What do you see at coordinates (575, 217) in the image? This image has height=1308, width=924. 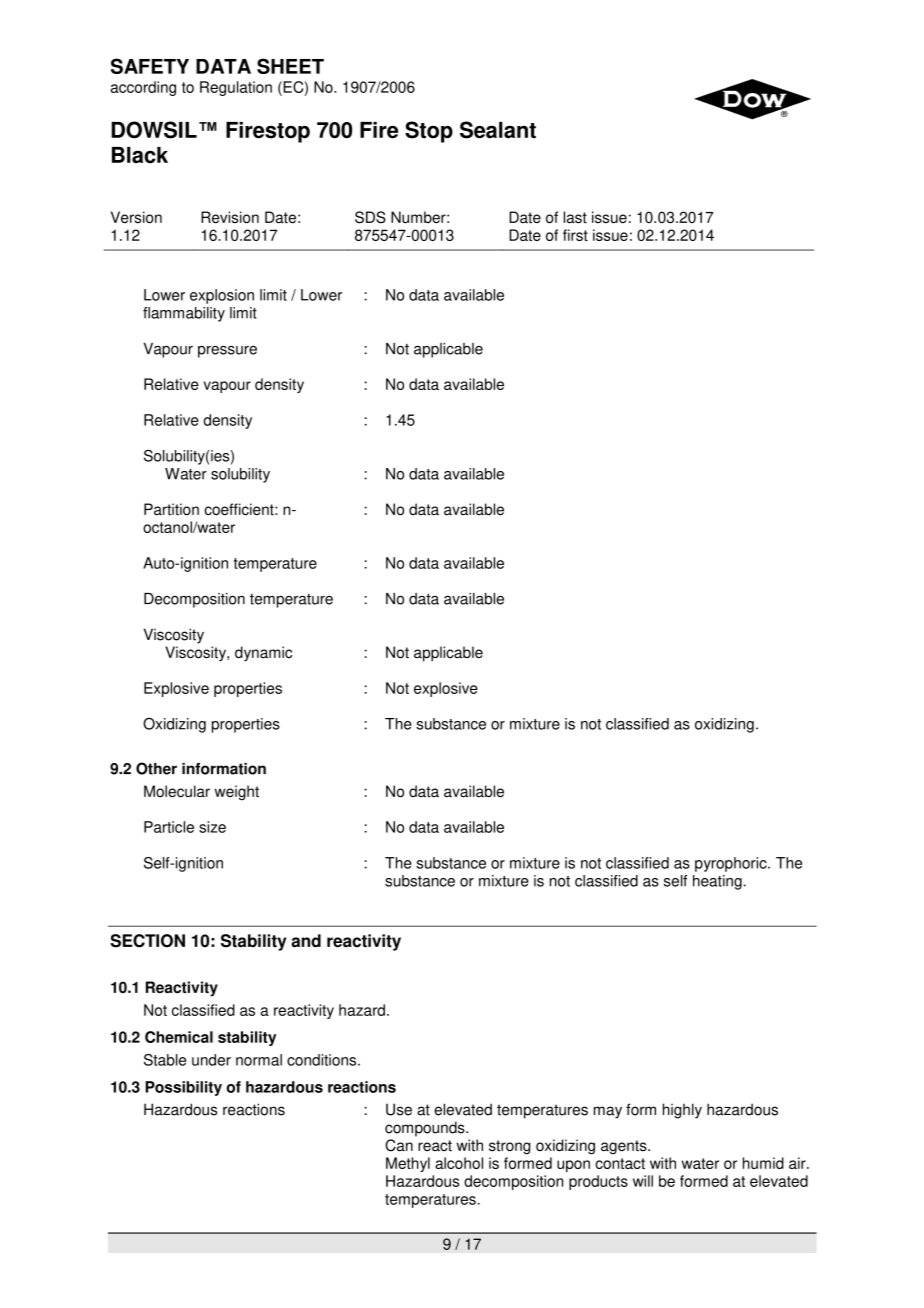 I see `last` at bounding box center [575, 217].
